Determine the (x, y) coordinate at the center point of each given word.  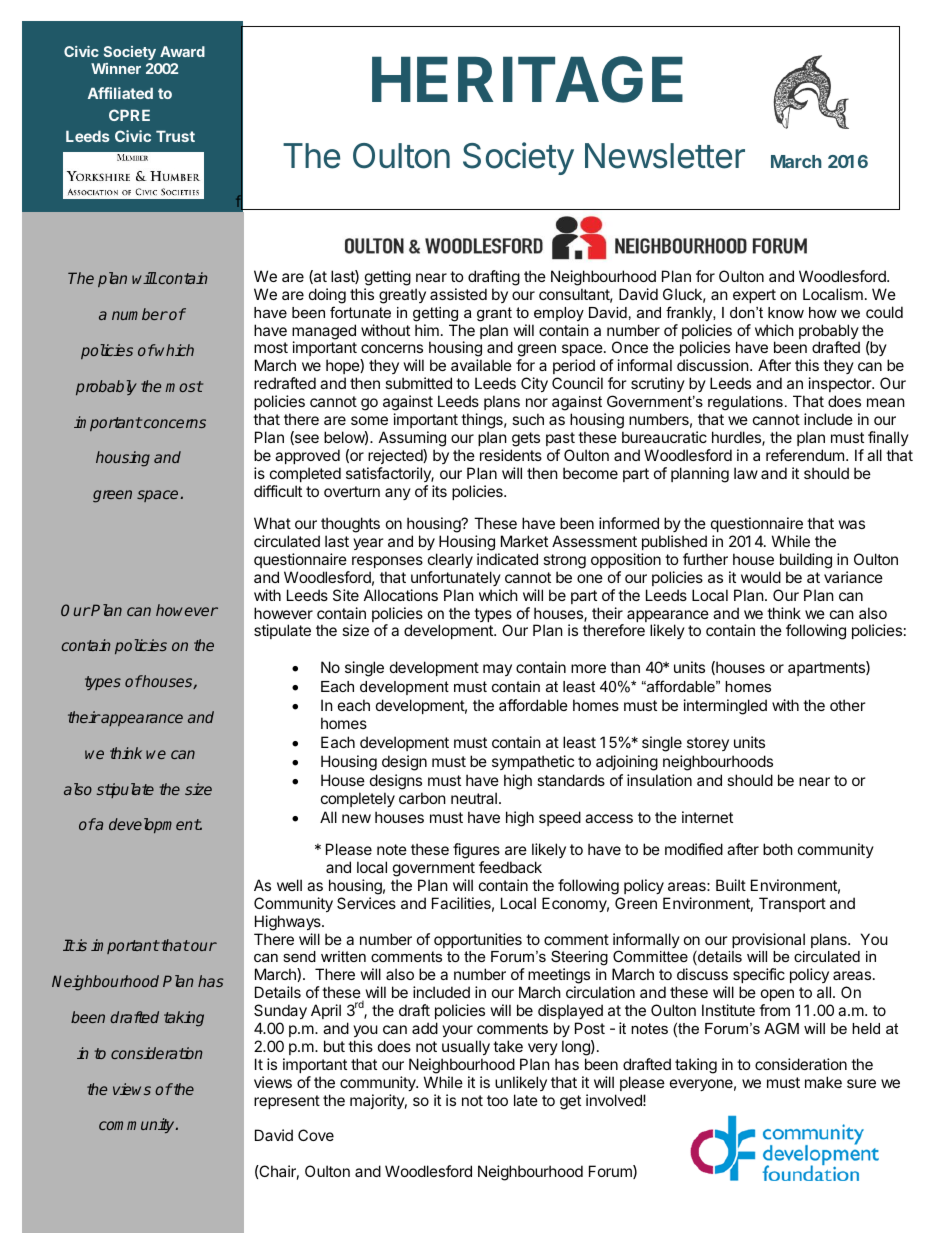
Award (182, 51)
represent (287, 1102)
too (497, 1100)
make (823, 1082)
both (778, 849)
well (289, 885)
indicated (507, 559)
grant (494, 314)
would (761, 577)
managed (324, 333)
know (786, 312)
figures (476, 851)
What (272, 523)
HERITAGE (527, 79)
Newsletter (665, 156)
